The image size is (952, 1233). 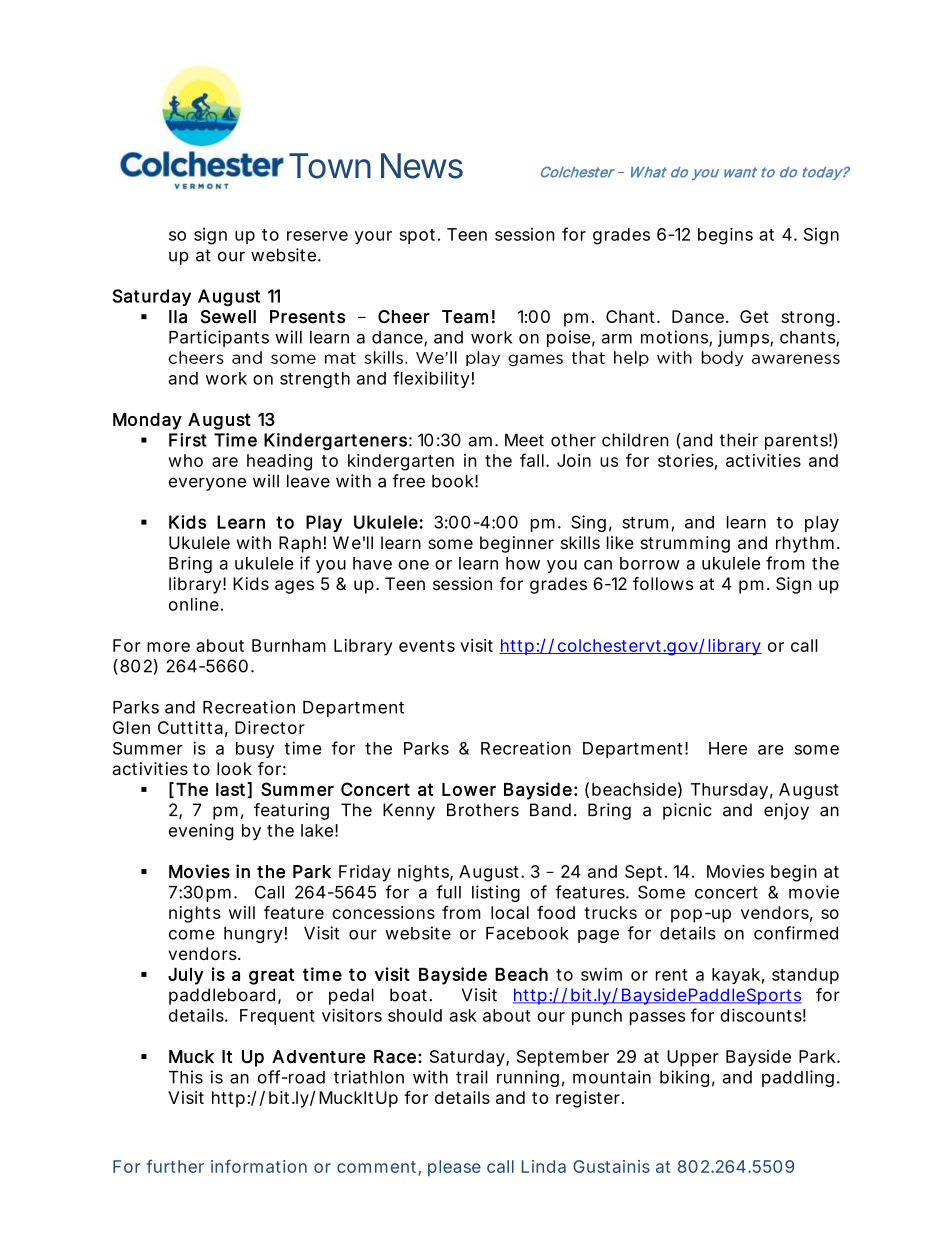 What do you see at coordinates (687, 811) in the document?
I see `picnic` at bounding box center [687, 811].
